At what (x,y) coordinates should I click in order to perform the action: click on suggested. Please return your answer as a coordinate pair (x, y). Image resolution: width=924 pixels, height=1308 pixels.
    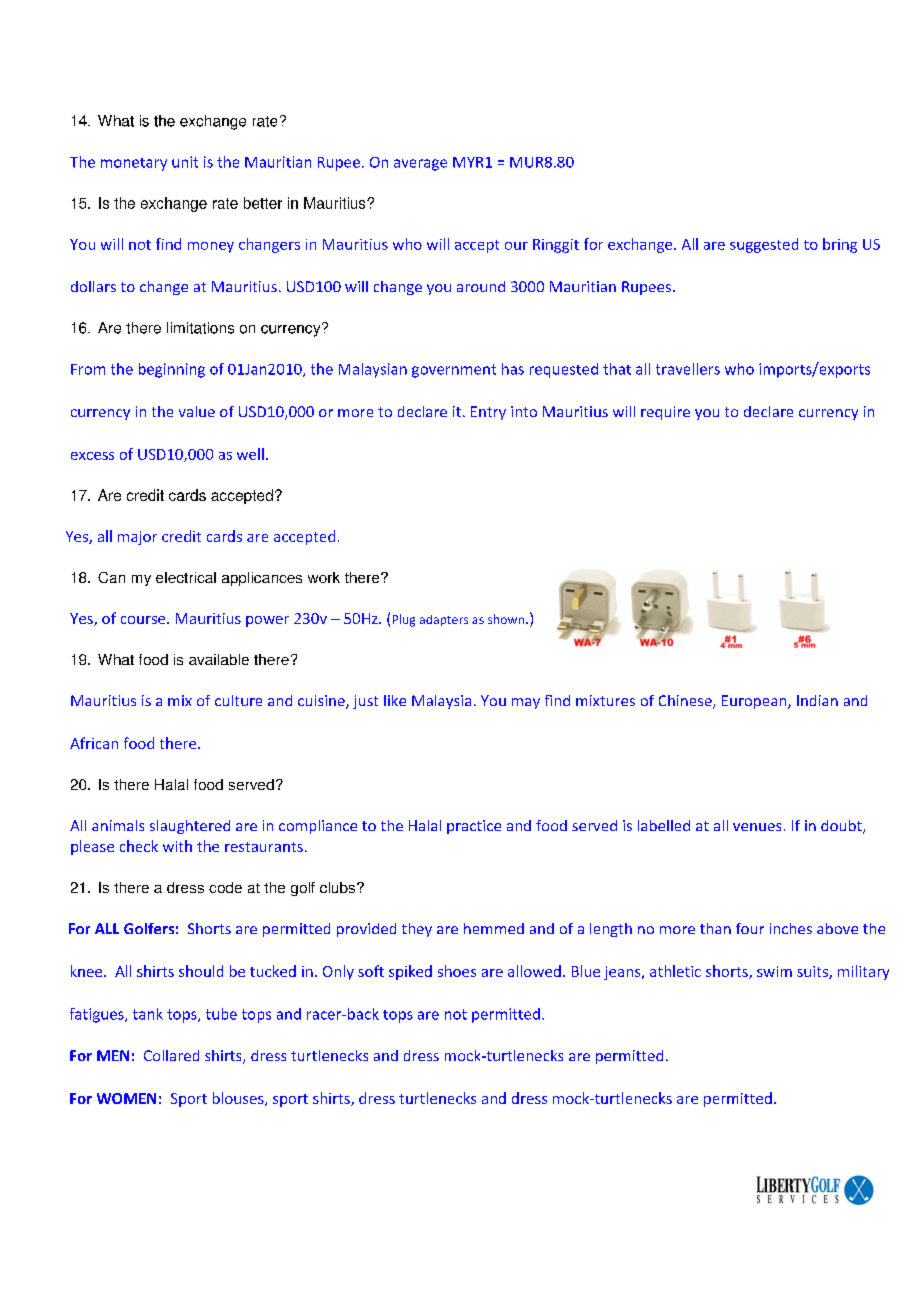
    Looking at the image, I should click on (764, 245).
